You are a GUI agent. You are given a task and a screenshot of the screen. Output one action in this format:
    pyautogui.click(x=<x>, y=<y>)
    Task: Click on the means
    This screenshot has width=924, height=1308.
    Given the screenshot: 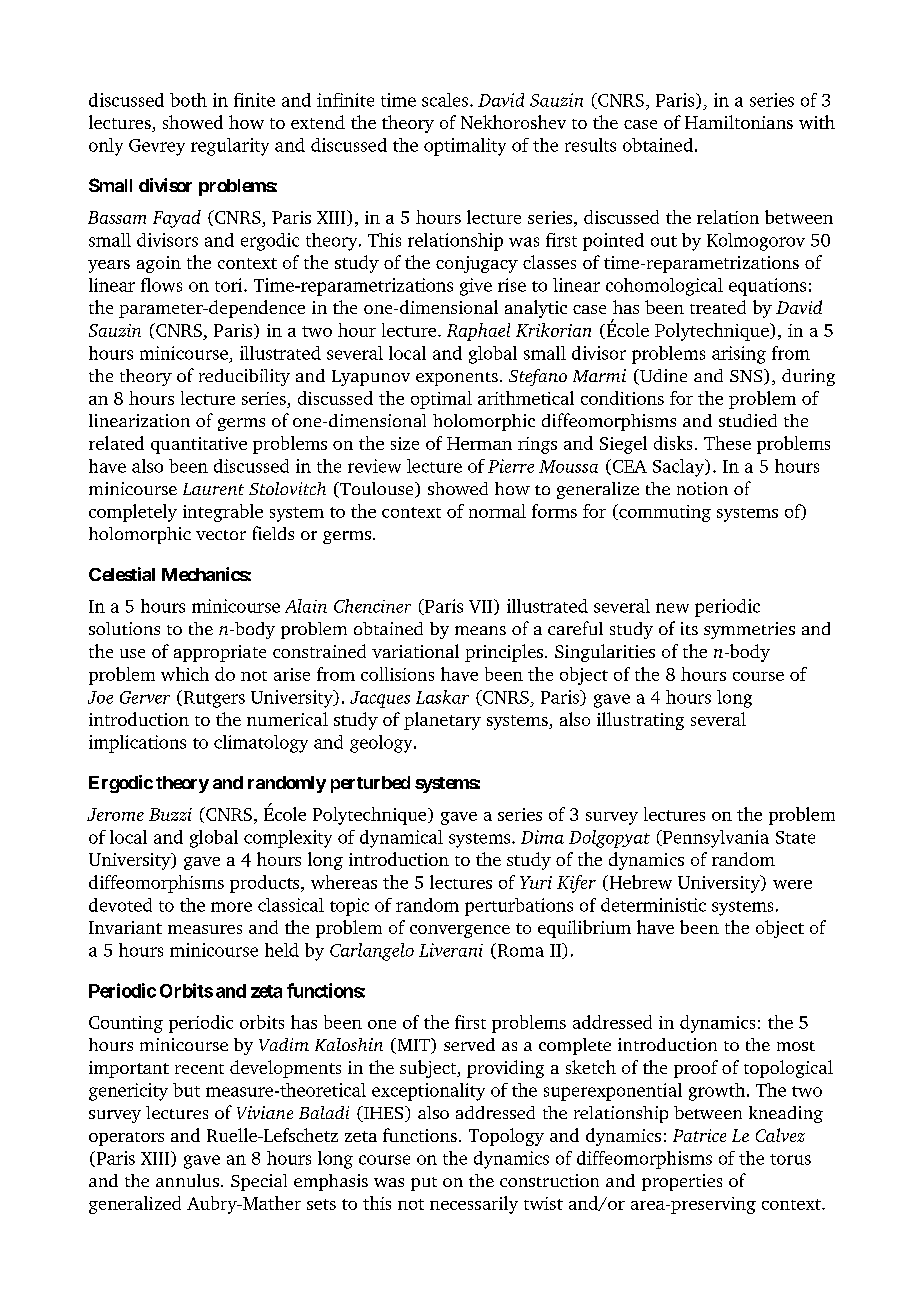 What is the action you would take?
    pyautogui.click(x=480, y=630)
